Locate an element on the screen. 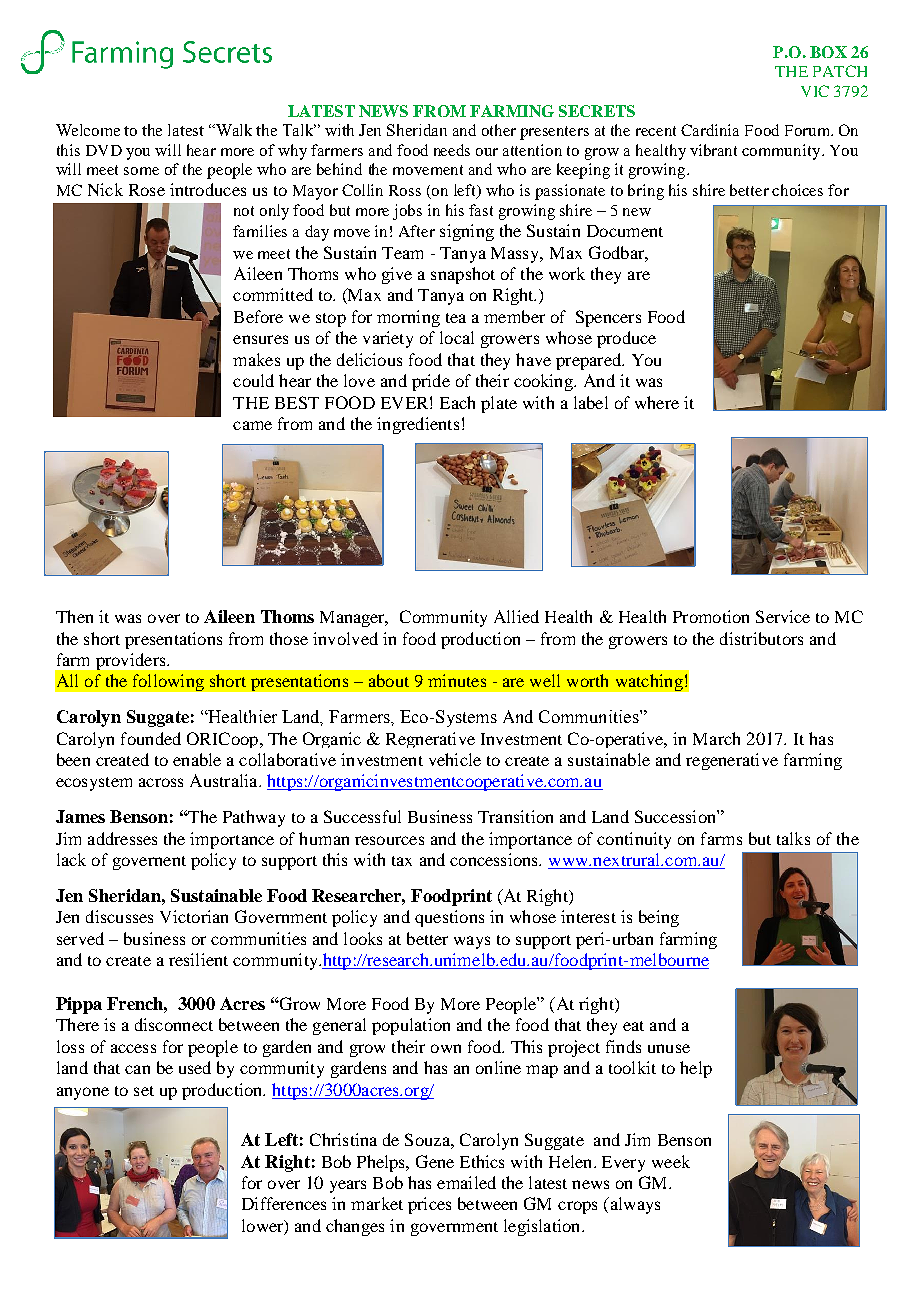 The height and width of the screenshot is (1308, 924). Differences is located at coordinates (284, 1203).
